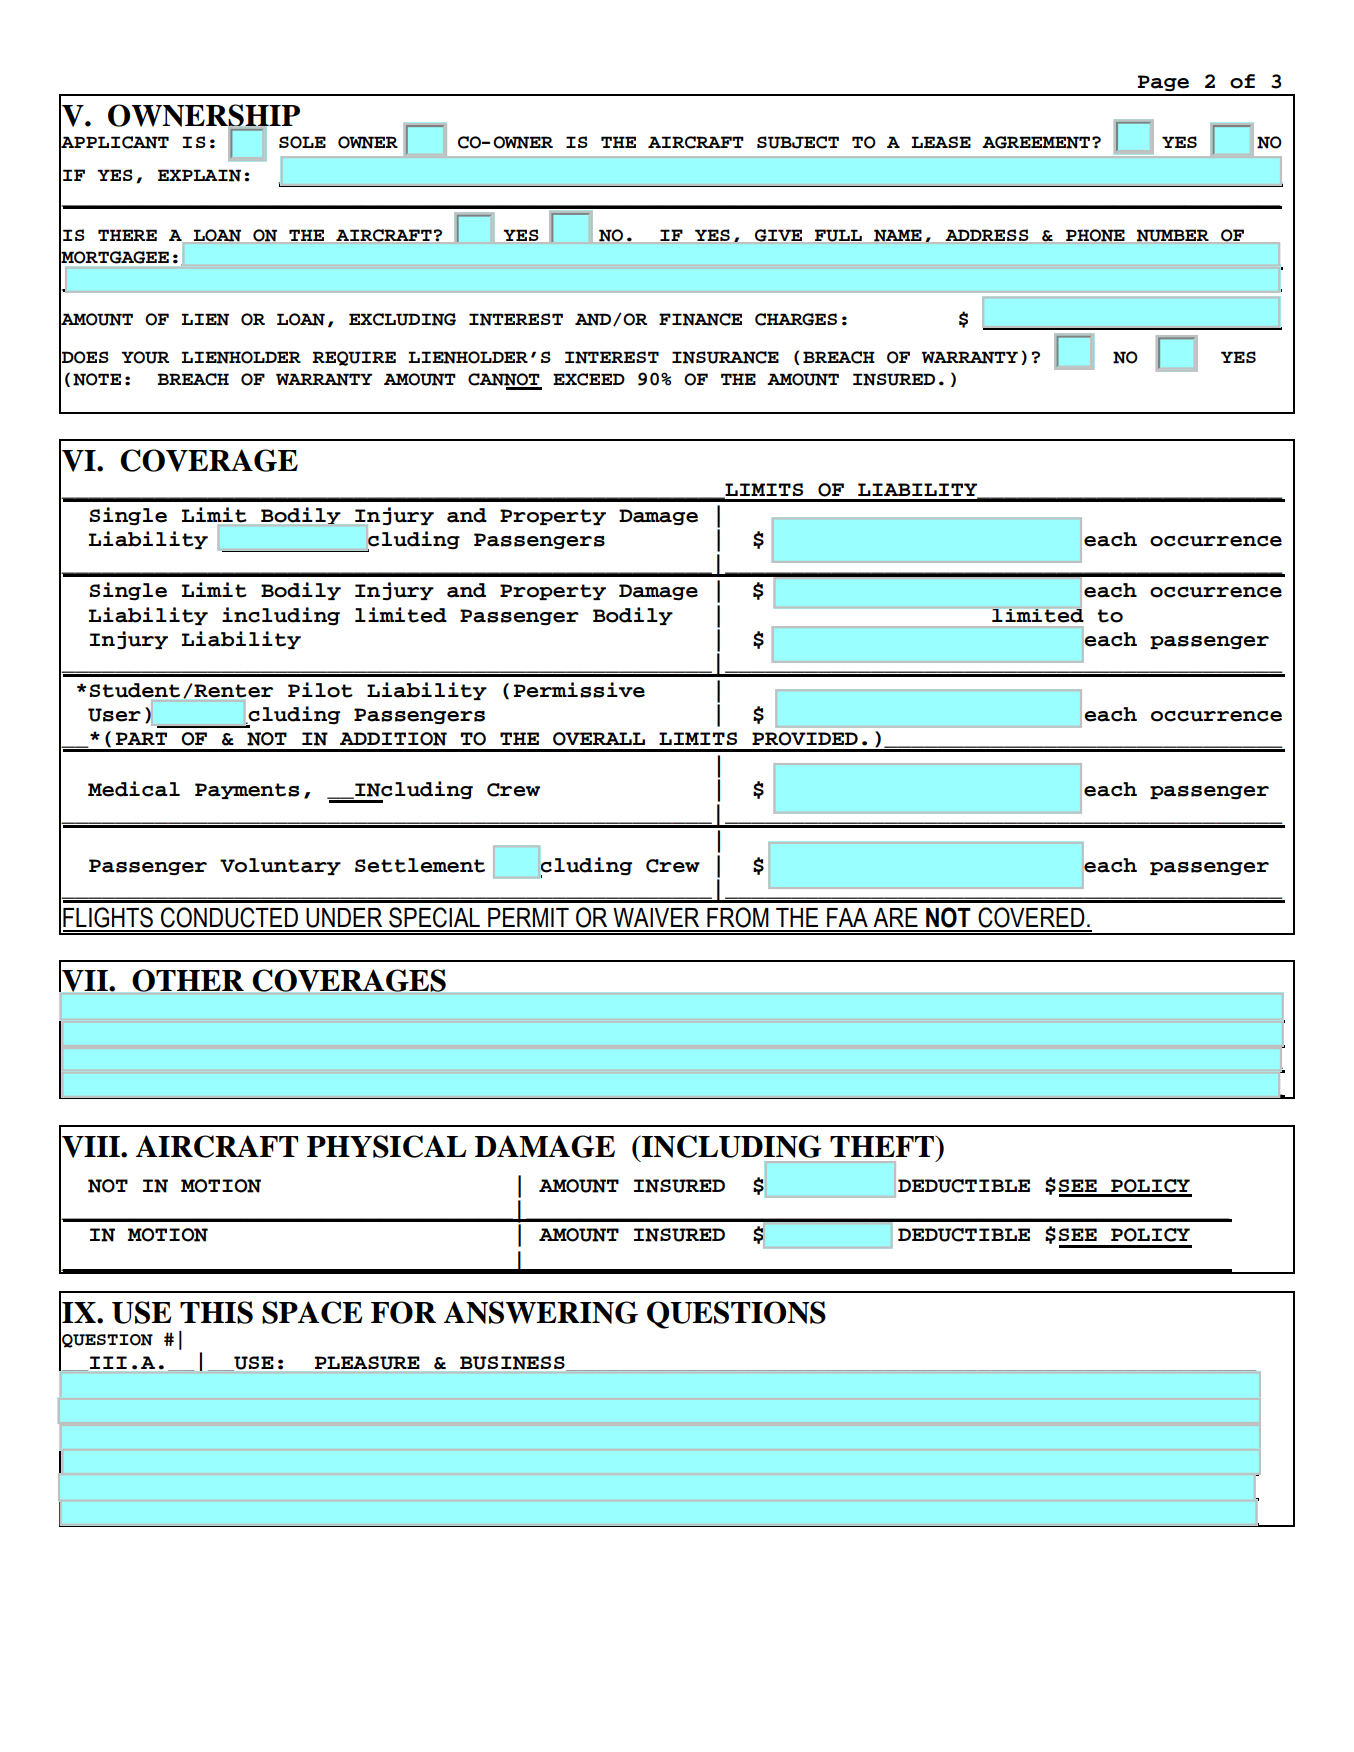 This screenshot has width=1354, height=1752. Describe the element at coordinates (320, 690) in the screenshot. I see `Pilot` at that location.
